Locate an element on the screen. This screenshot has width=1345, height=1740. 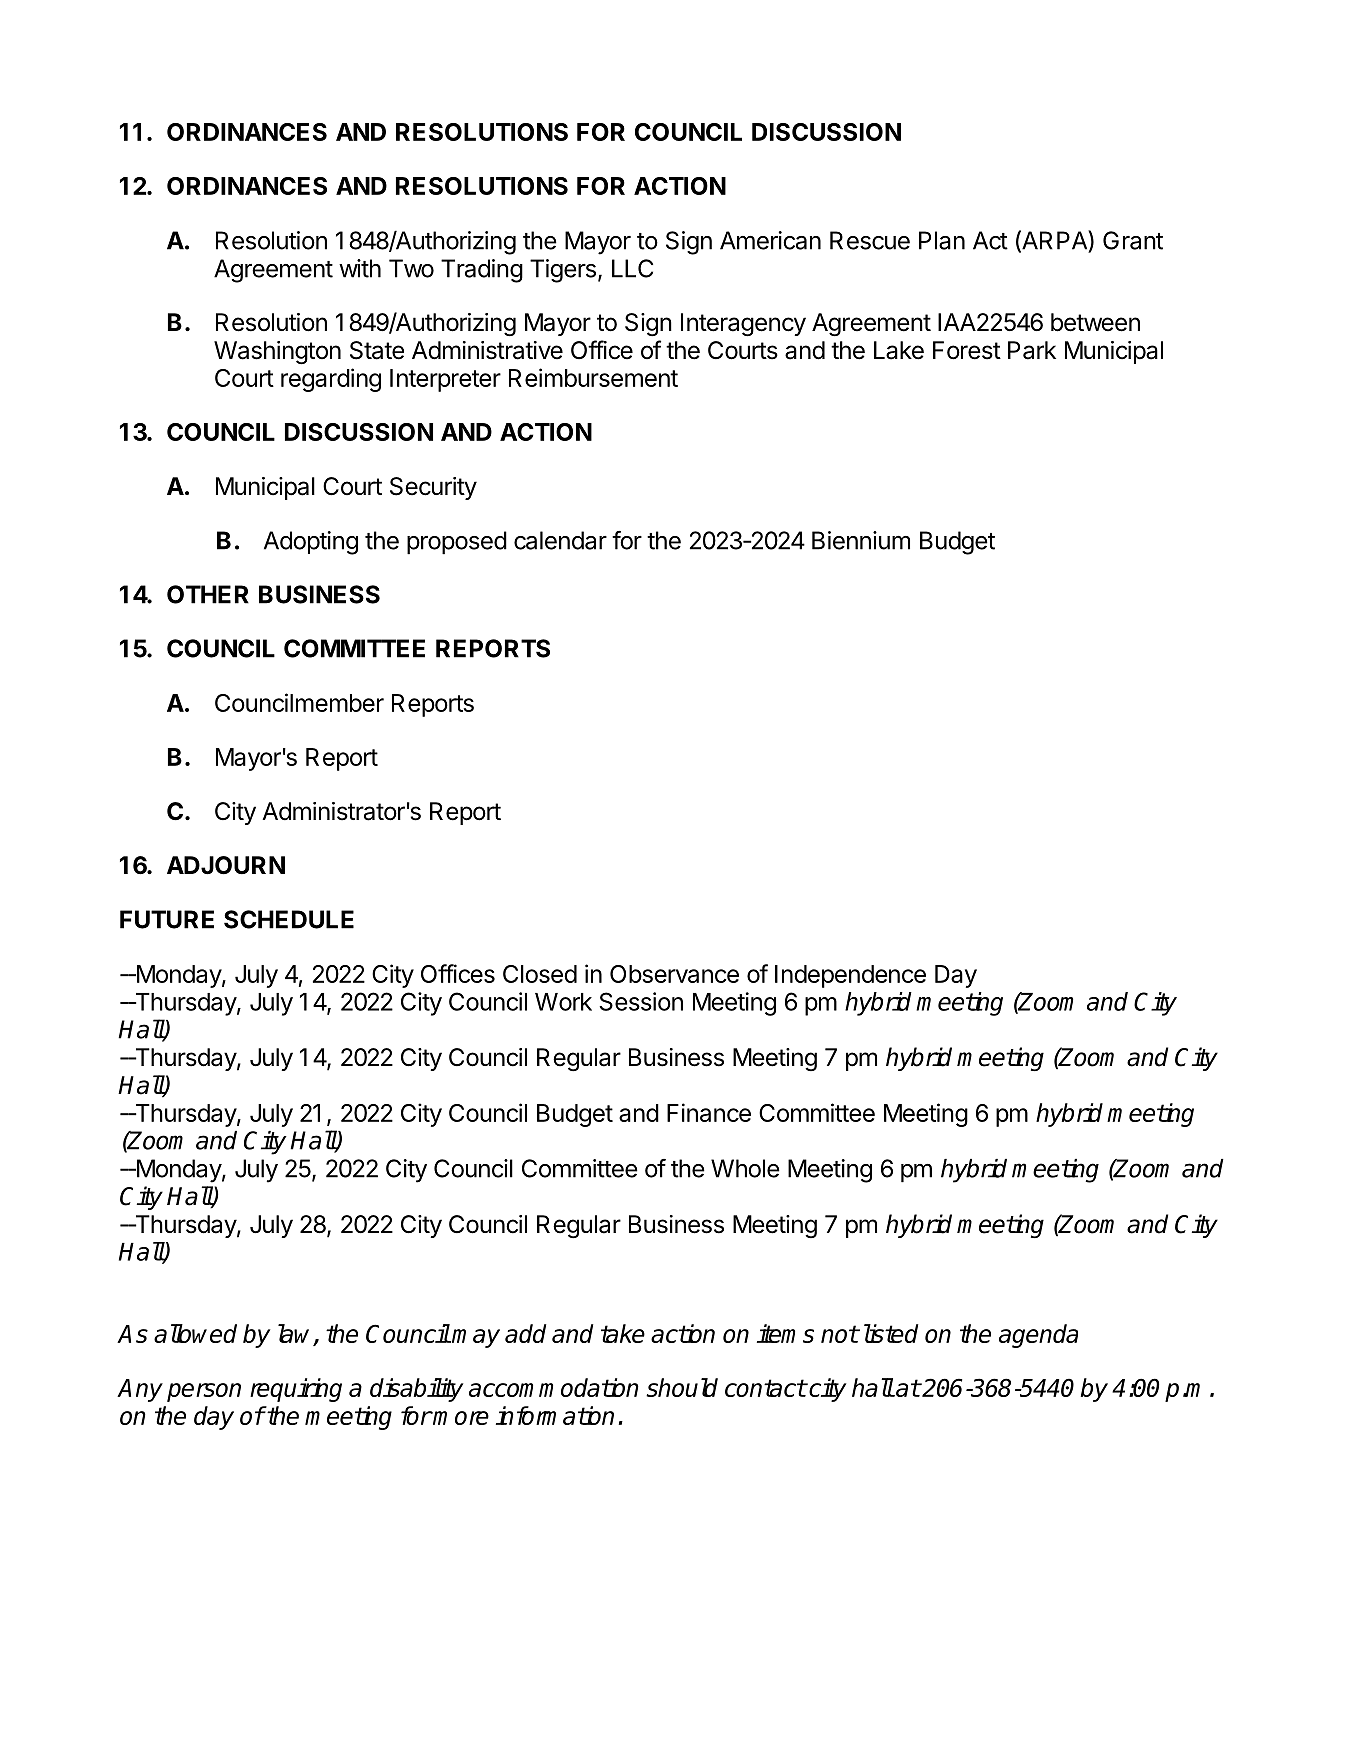
LLC is located at coordinates (632, 268).
